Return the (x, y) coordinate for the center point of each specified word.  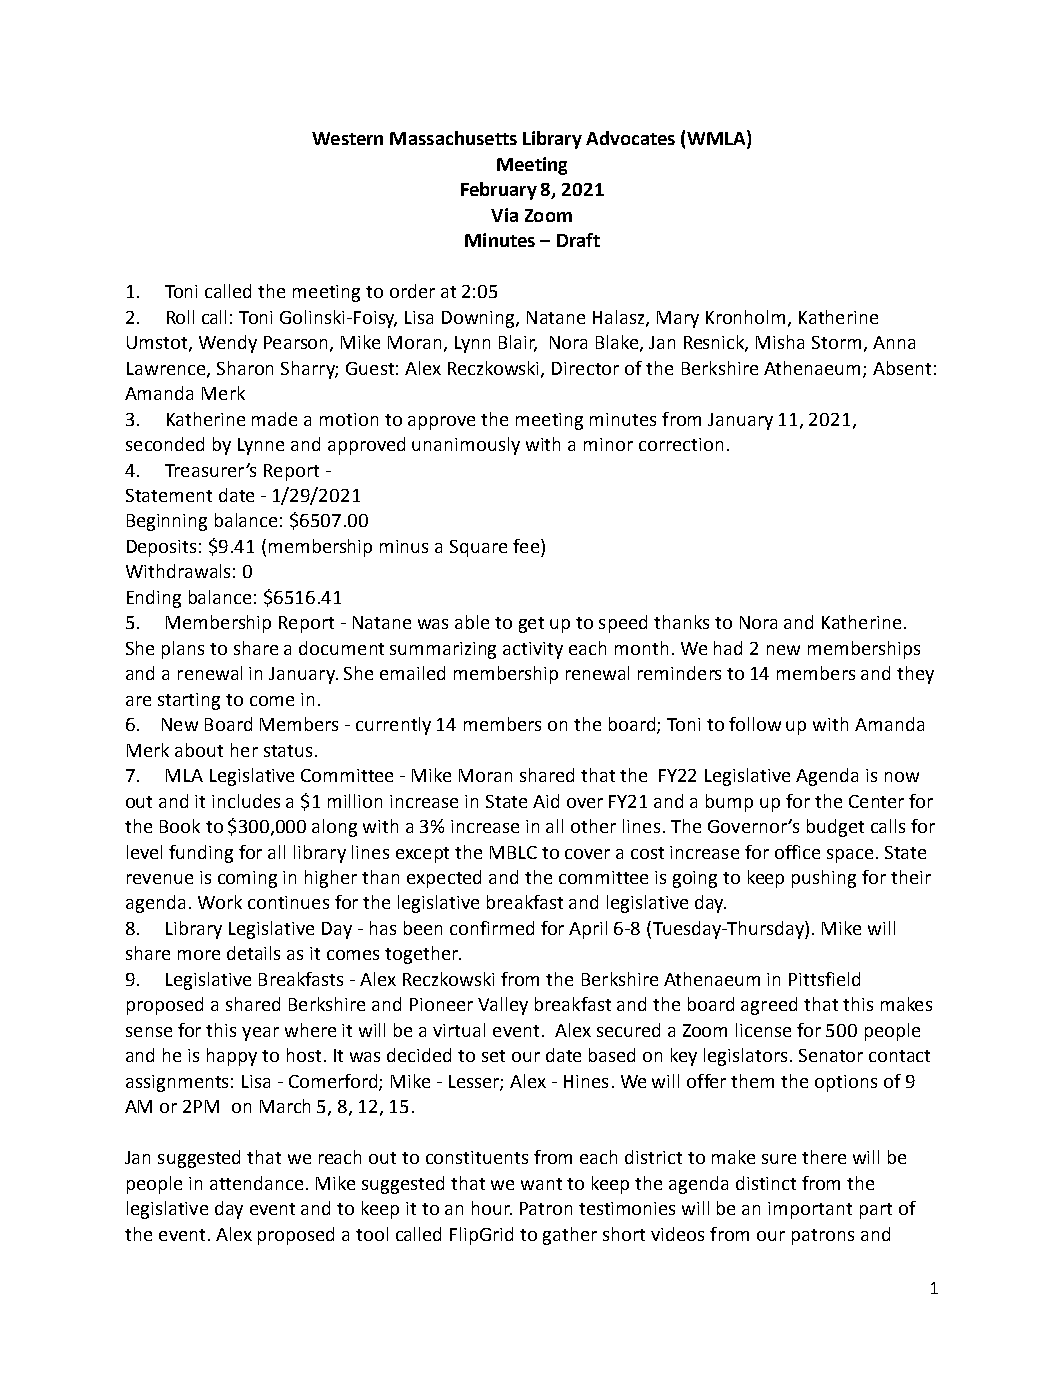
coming (247, 879)
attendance (256, 1183)
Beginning (167, 522)
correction (681, 444)
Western (347, 138)
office (797, 852)
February (499, 191)
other (593, 826)
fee (527, 546)
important (810, 1210)
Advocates (630, 138)
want (541, 1184)
